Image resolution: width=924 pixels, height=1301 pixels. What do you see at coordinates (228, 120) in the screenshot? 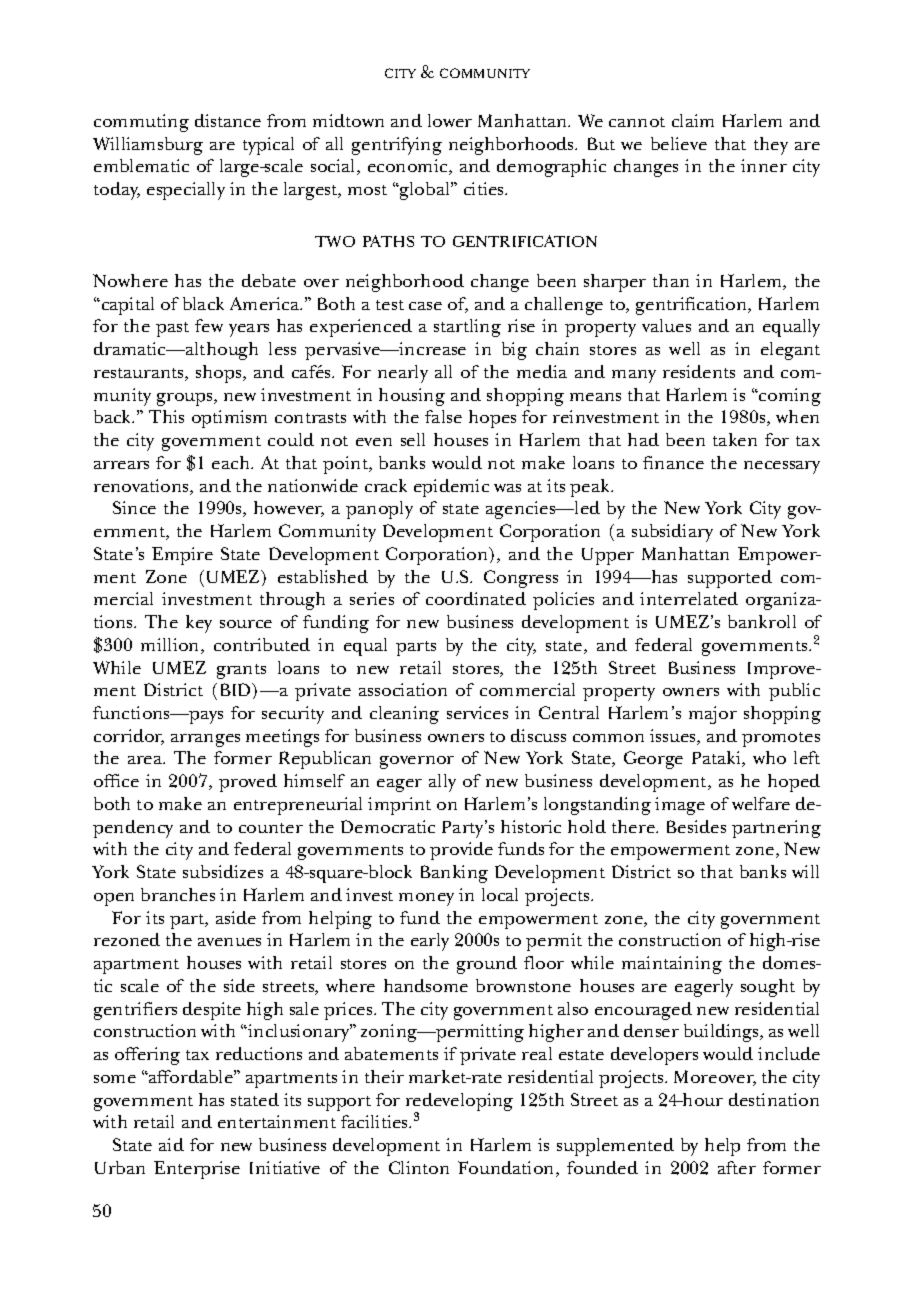
I see `distance` at bounding box center [228, 120].
